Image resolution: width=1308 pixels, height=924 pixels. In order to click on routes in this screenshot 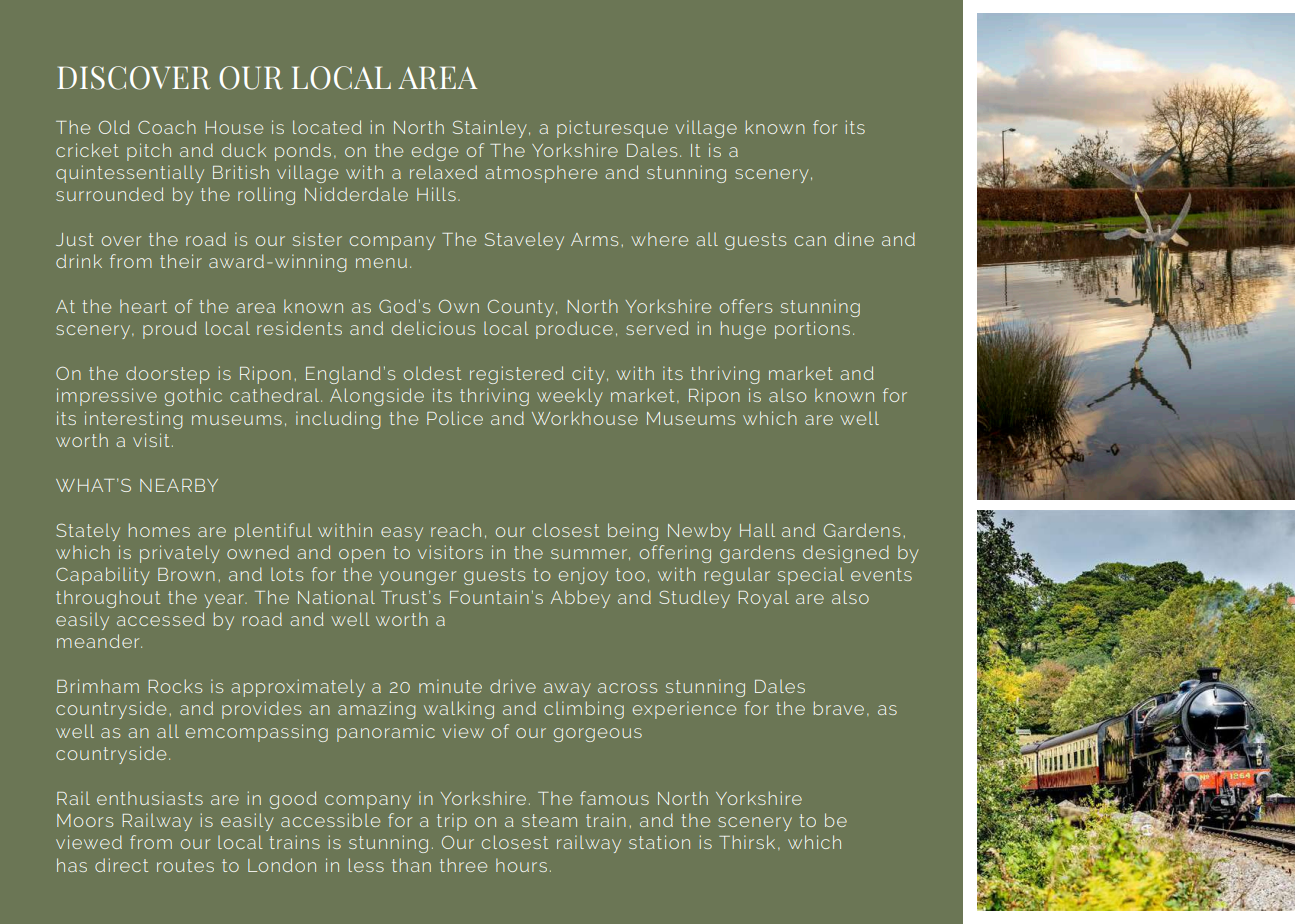, I will do `click(185, 865)`.
